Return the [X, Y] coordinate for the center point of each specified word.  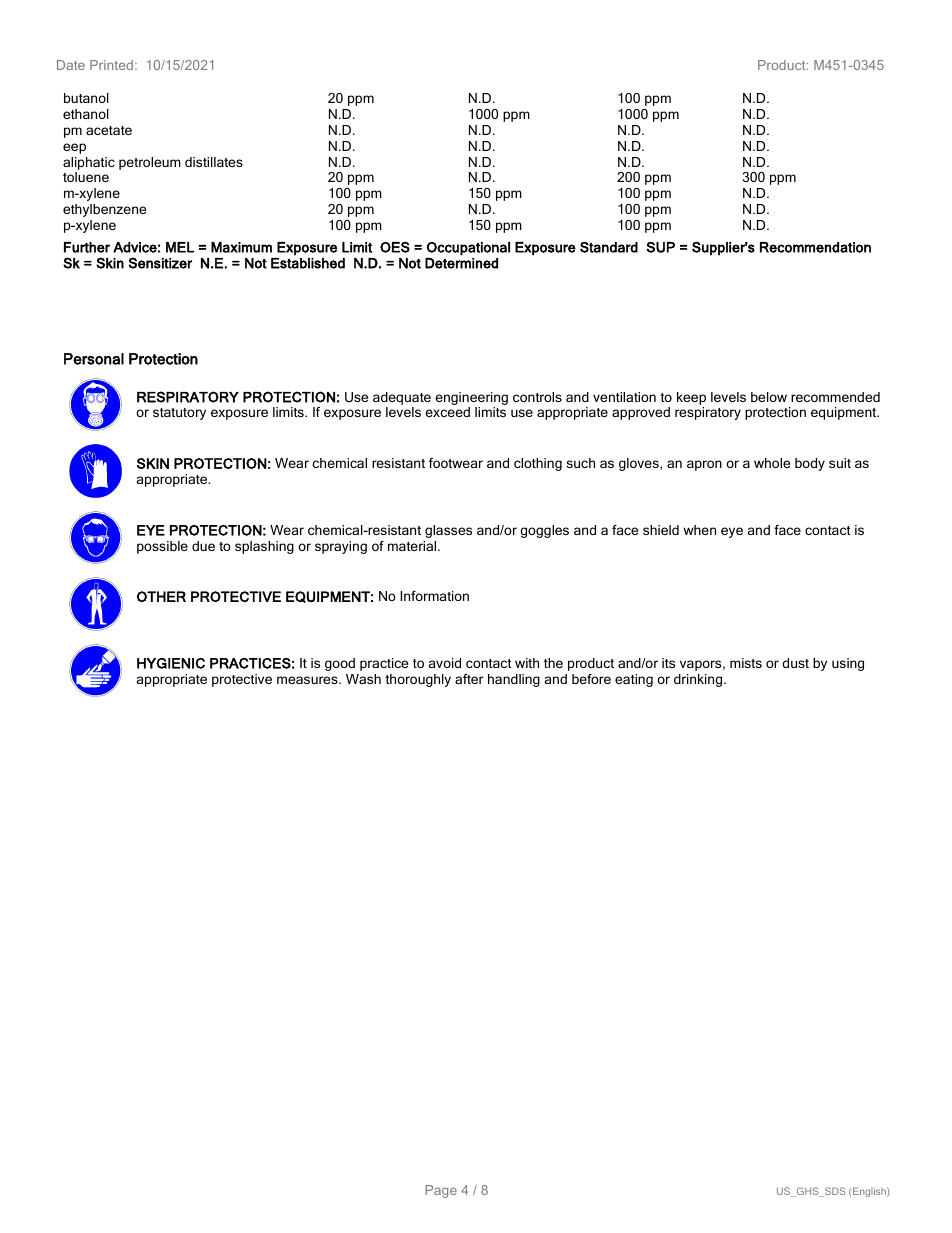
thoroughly [418, 680]
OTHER [161, 596]
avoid [445, 663]
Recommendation [815, 247]
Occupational [468, 249]
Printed [111, 65]
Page [441, 1191]
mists [746, 663]
